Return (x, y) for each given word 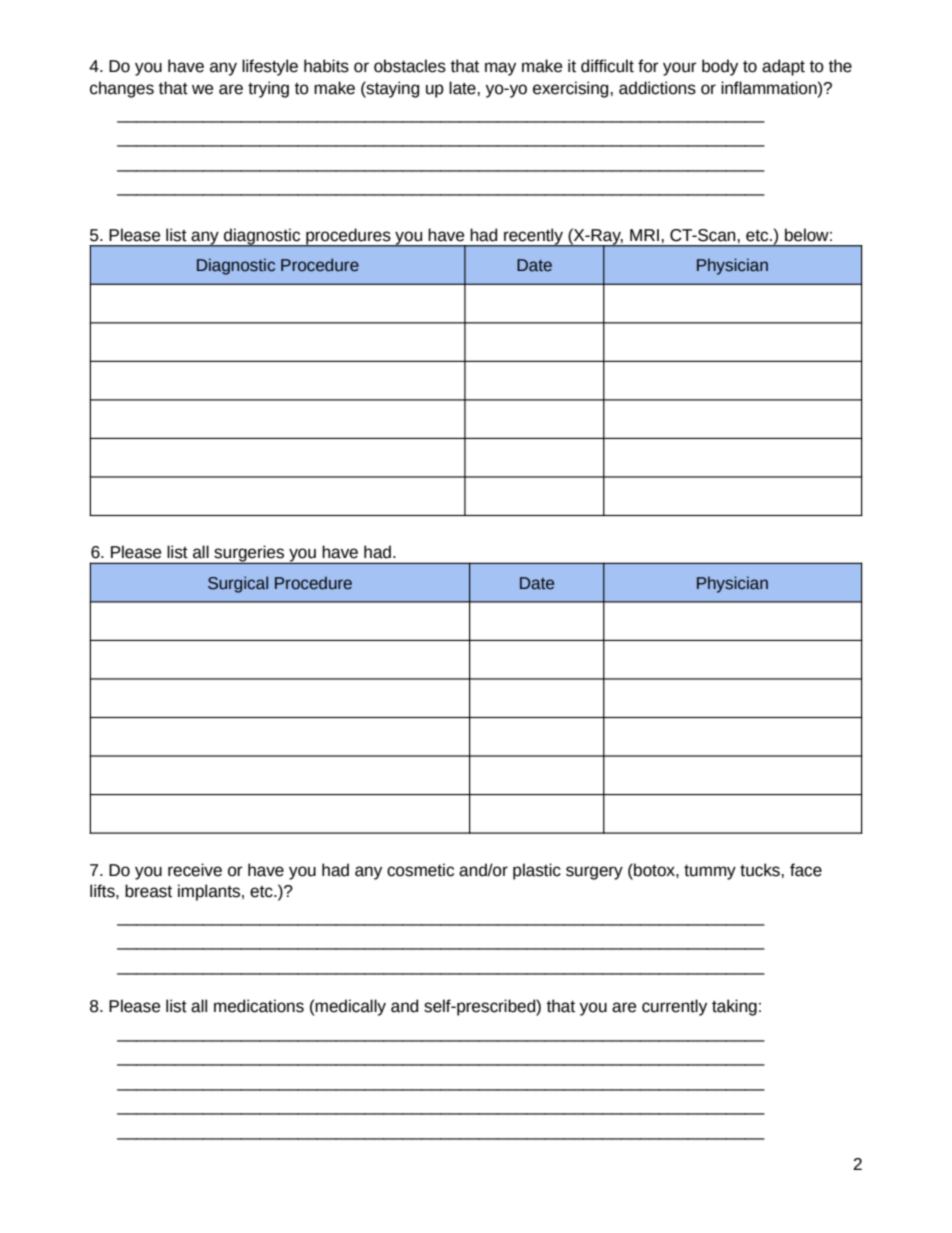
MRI (644, 235)
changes (122, 89)
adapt (783, 67)
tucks (761, 870)
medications (259, 1006)
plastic (537, 871)
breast (148, 891)
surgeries (249, 554)
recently (533, 238)
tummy (710, 872)
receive (195, 870)
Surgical (238, 584)
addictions (657, 88)
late (463, 88)
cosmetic (420, 870)
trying (268, 89)
